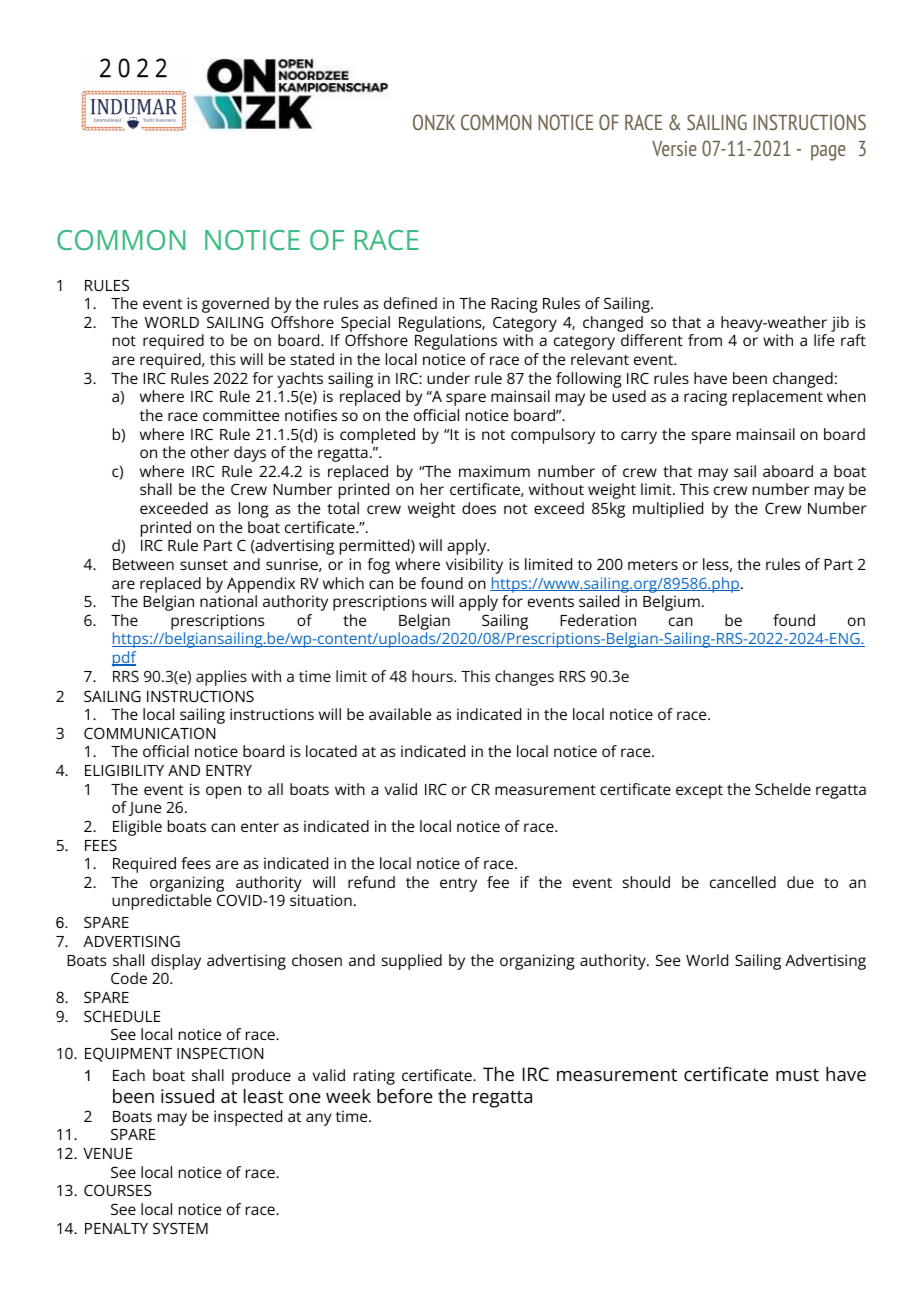  Describe the element at coordinates (405, 1095) in the image. I see `before` at that location.
